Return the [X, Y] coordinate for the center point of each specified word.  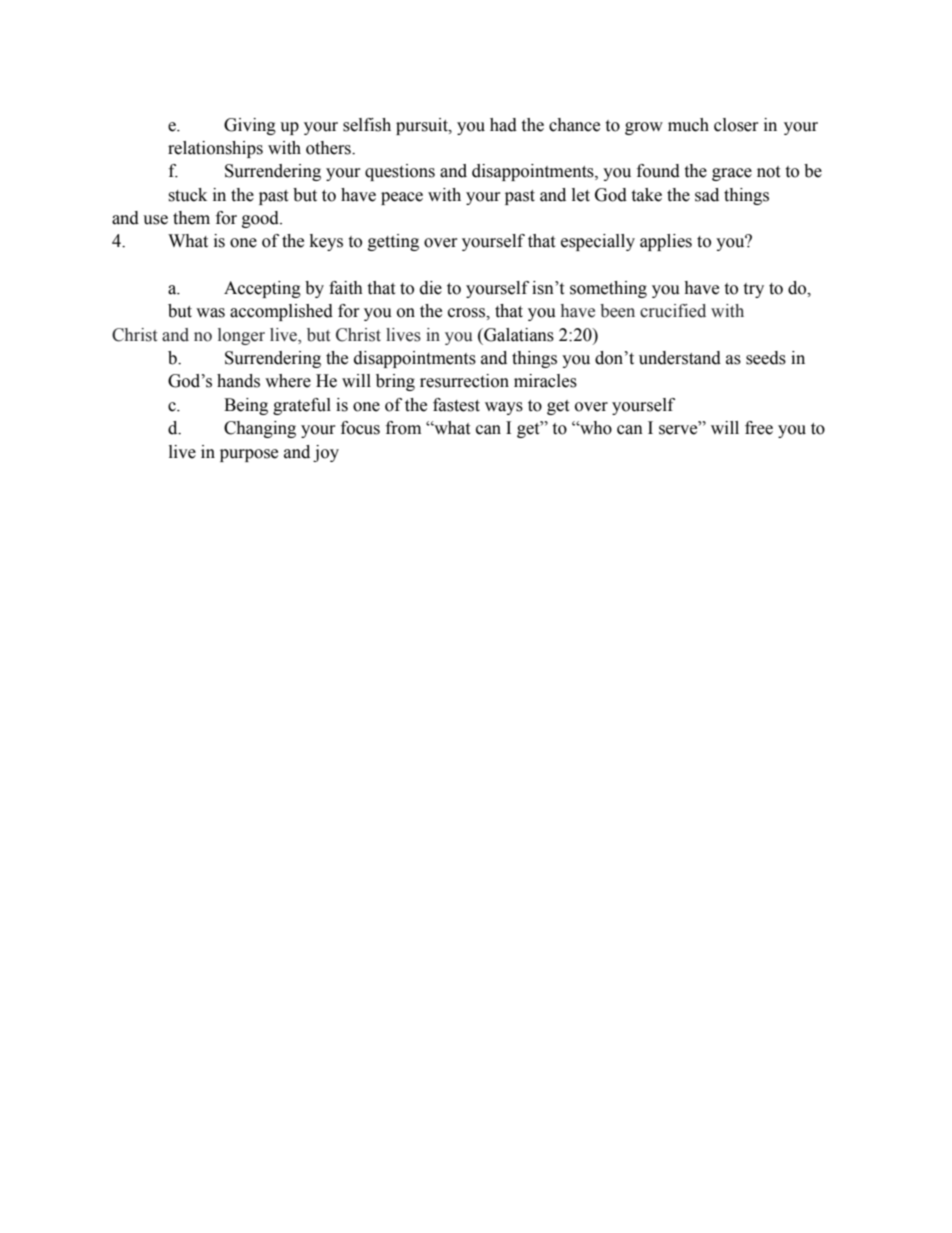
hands [238, 381]
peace [402, 198]
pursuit [423, 126]
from [403, 428]
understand [680, 358]
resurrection [464, 381]
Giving [250, 126]
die [431, 288]
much [688, 125]
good [261, 219]
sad [707, 195]
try [753, 290]
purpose [249, 455]
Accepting [262, 289]
